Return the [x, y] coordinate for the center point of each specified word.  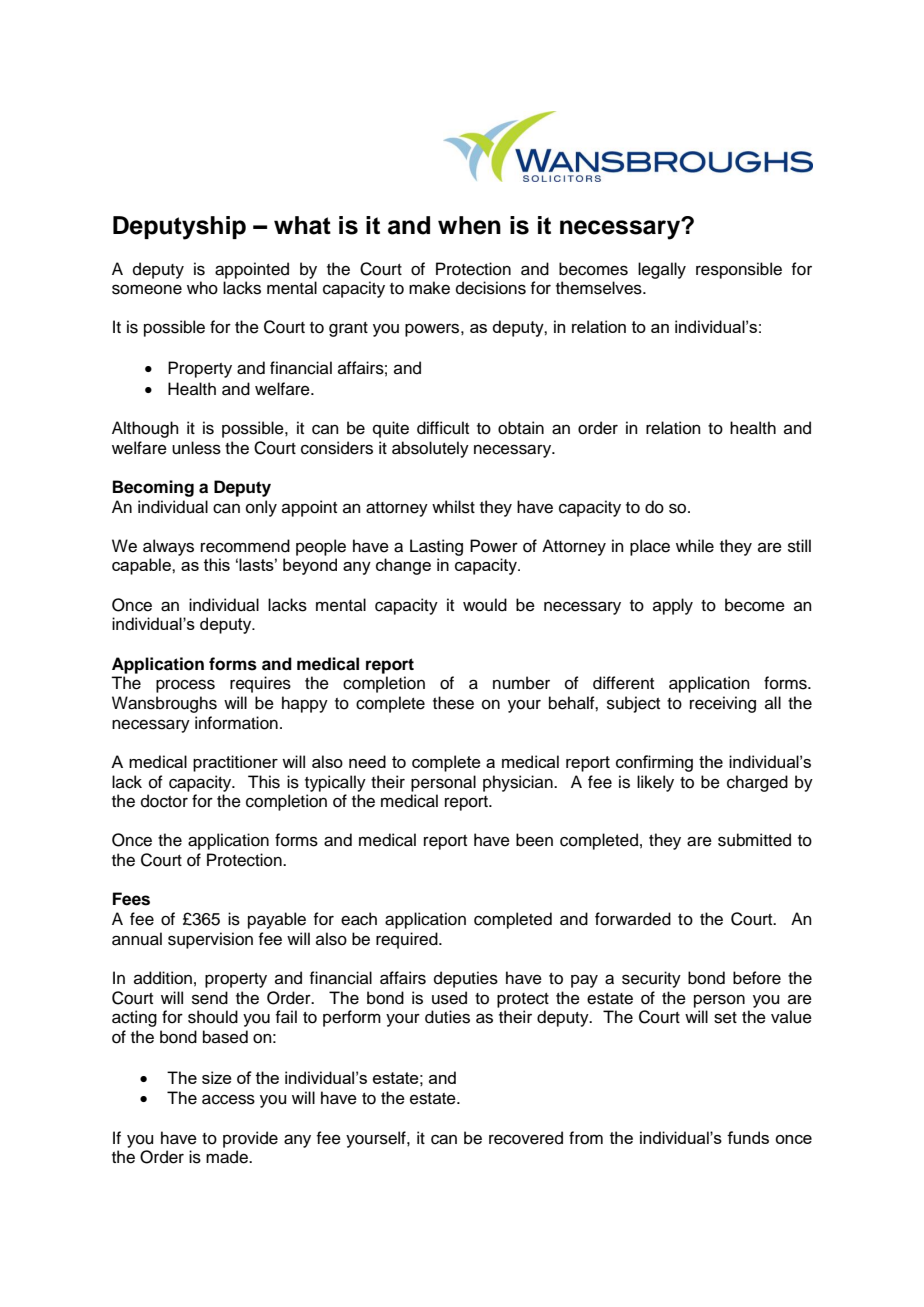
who [202, 288]
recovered [526, 1138]
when [469, 225]
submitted [754, 840]
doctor [164, 801]
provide [250, 1139]
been [534, 840]
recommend [245, 546]
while [695, 546]
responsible [739, 270]
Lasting [436, 547]
